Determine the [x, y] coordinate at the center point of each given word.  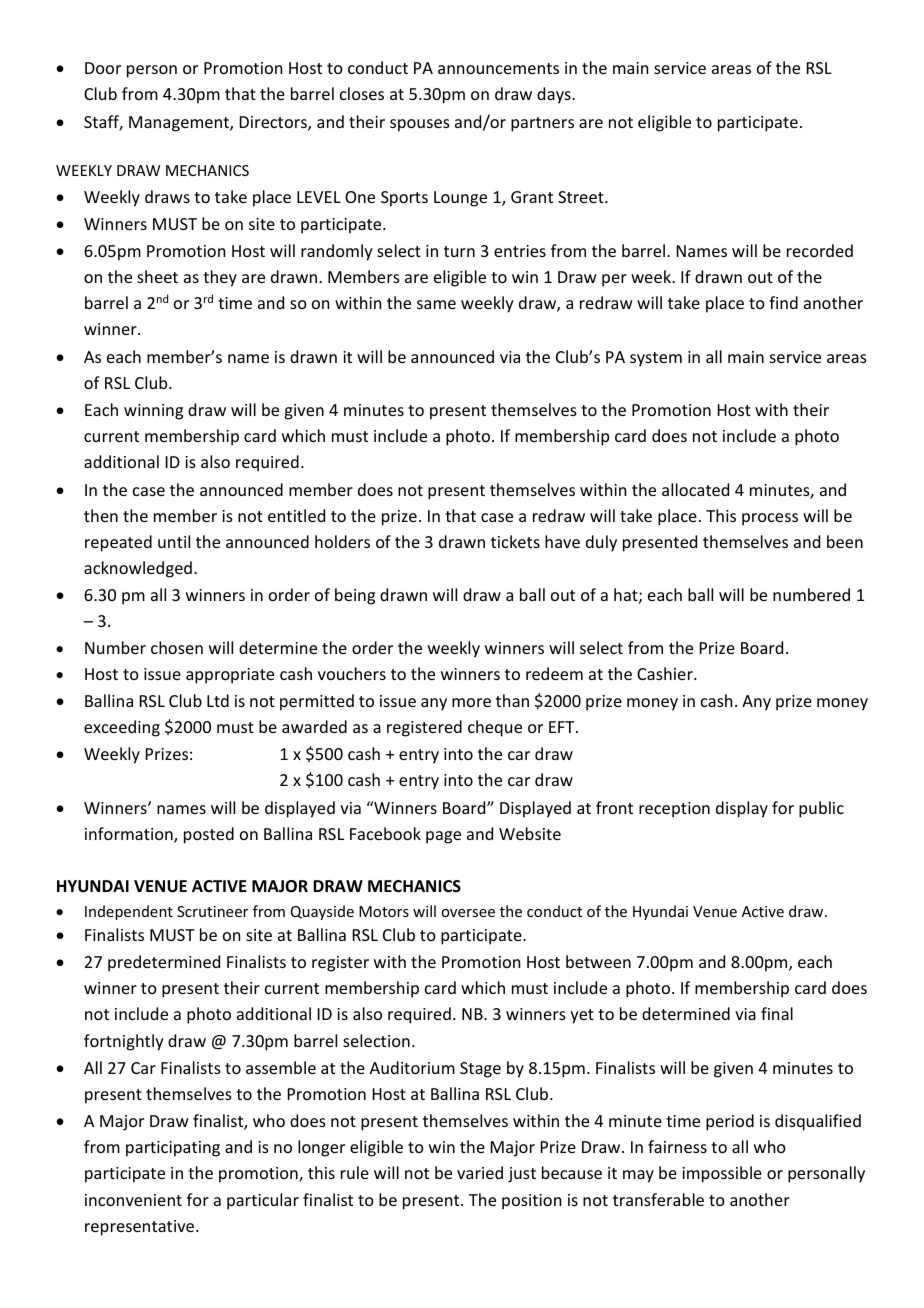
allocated [695, 489]
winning [153, 412]
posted [209, 835]
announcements [498, 68]
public [821, 809]
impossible [722, 1174]
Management [180, 124]
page [443, 837]
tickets [515, 541]
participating [173, 1149]
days [555, 95]
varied [480, 1172]
